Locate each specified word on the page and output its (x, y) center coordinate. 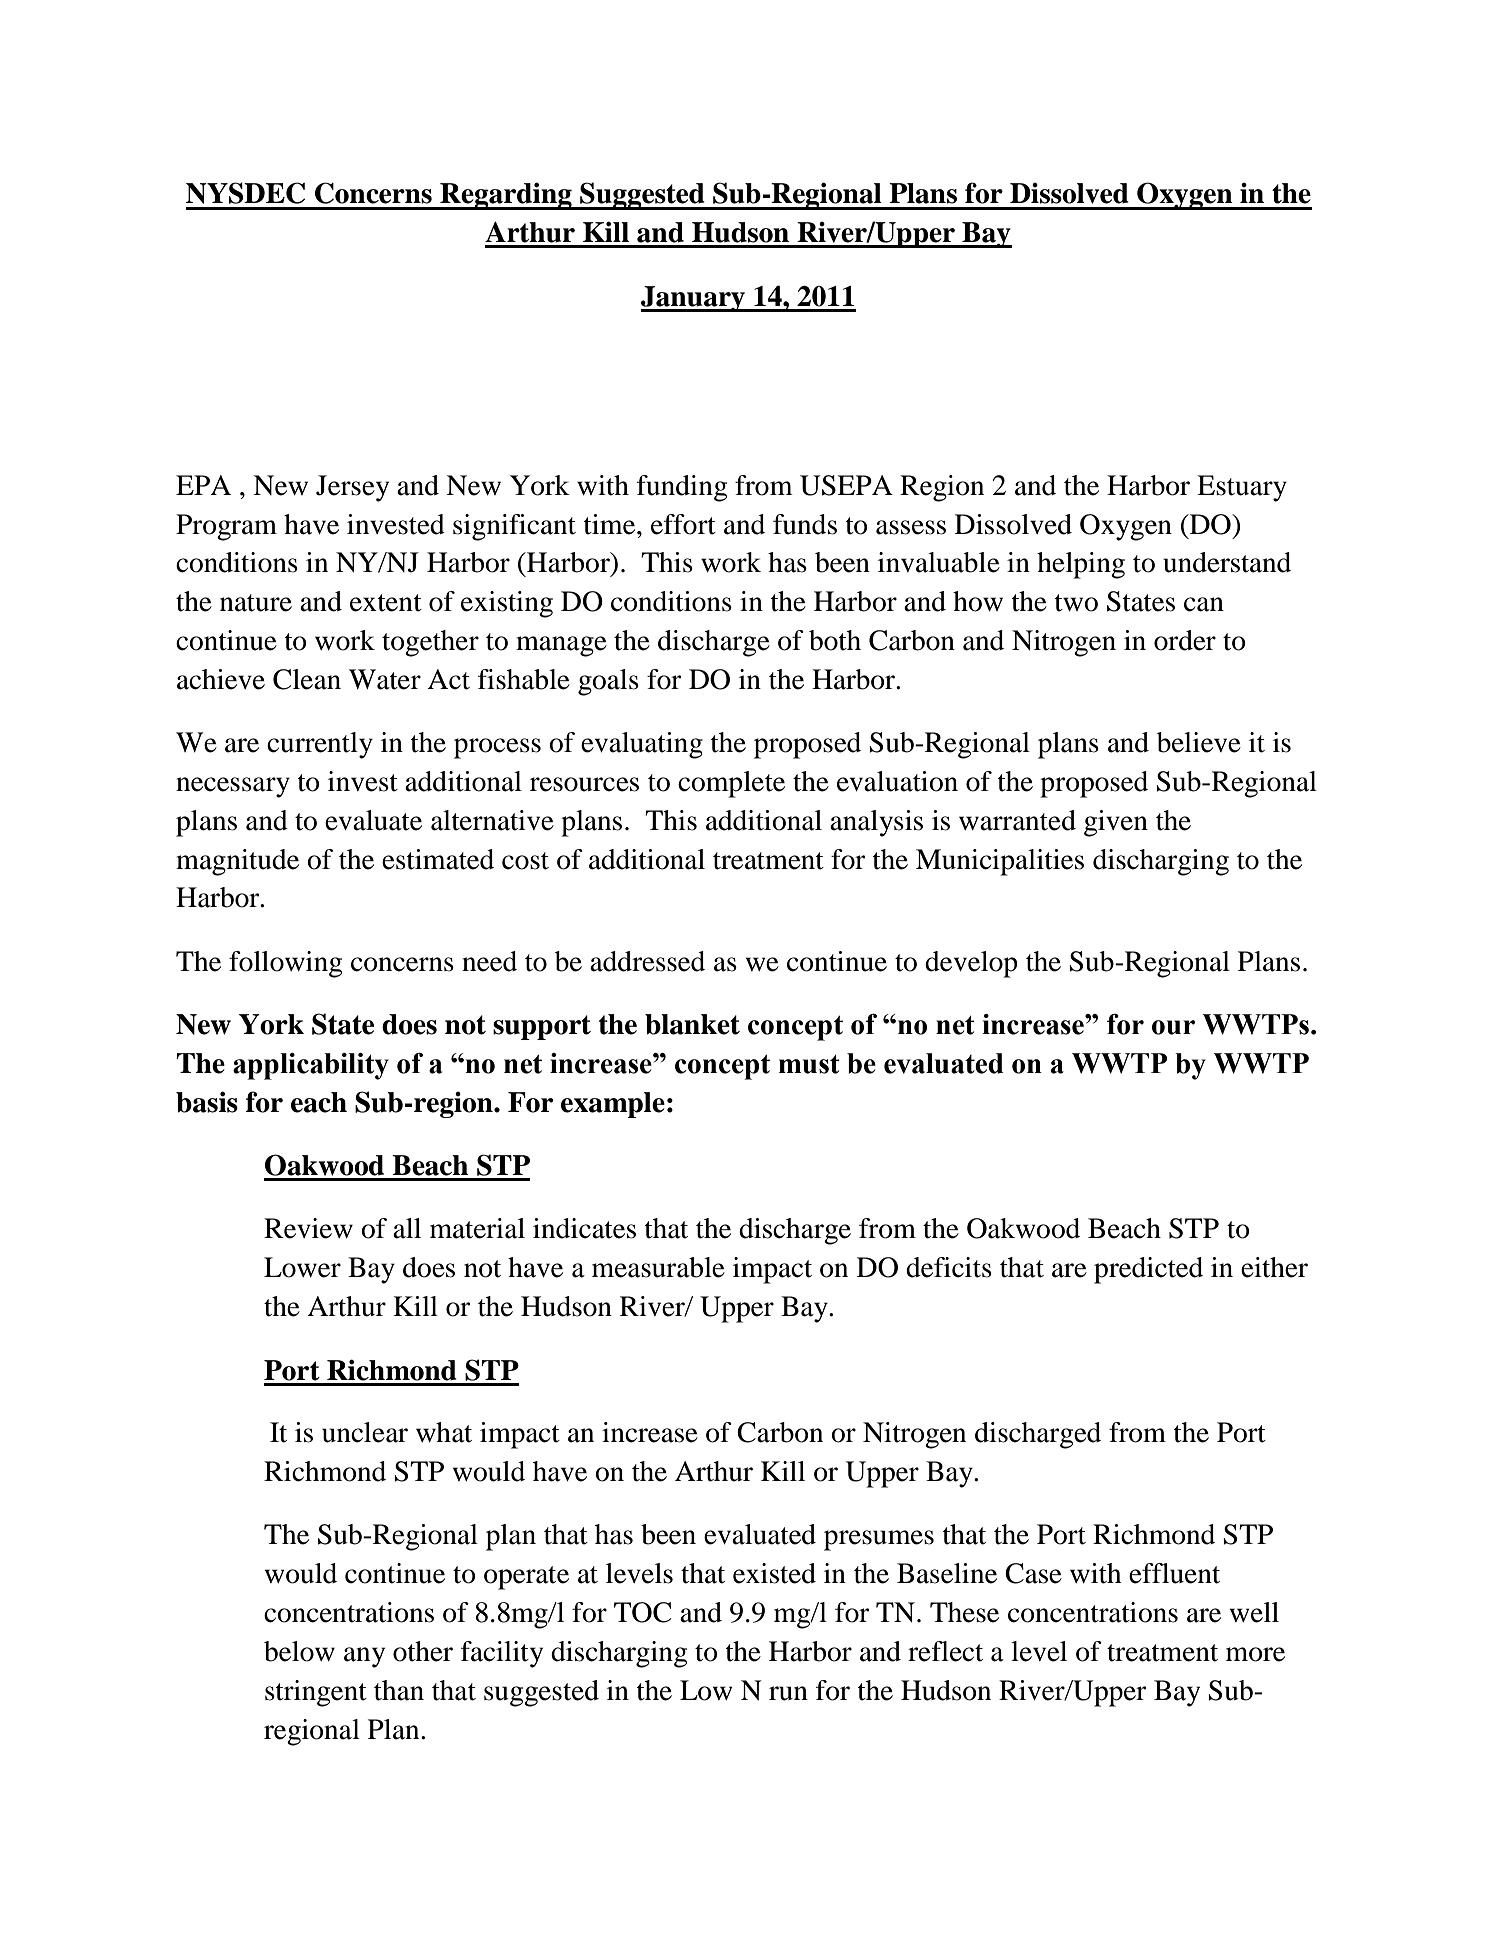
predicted (1148, 1270)
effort (683, 524)
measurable (658, 1267)
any (364, 1657)
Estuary (1242, 488)
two (1076, 603)
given (1116, 823)
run (788, 1693)
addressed (647, 961)
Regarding (506, 196)
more (1255, 1654)
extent (386, 603)
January (694, 299)
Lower (302, 1267)
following (285, 964)
